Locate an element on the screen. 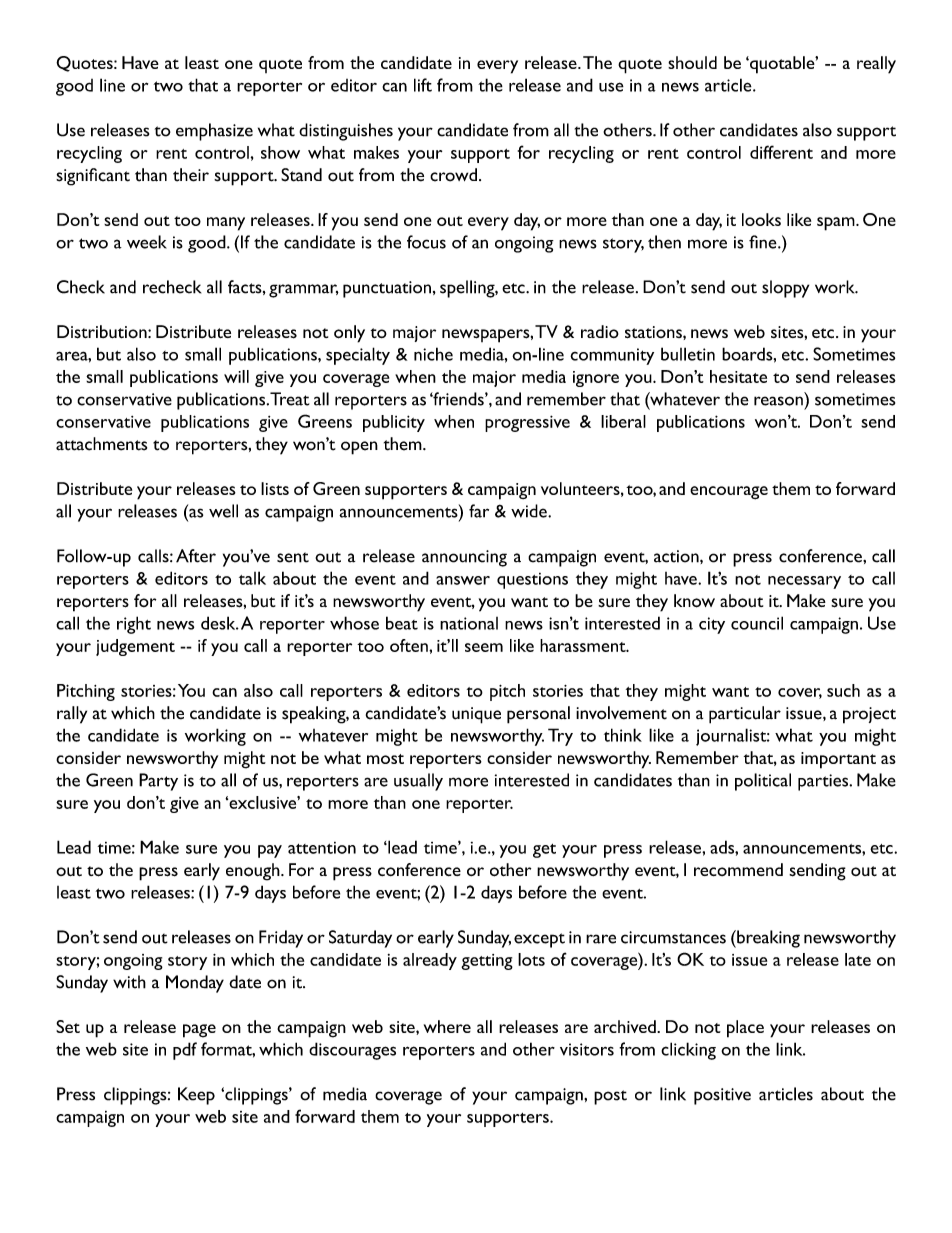 This screenshot has width=952, height=1233. attachments is located at coordinates (101, 444).
